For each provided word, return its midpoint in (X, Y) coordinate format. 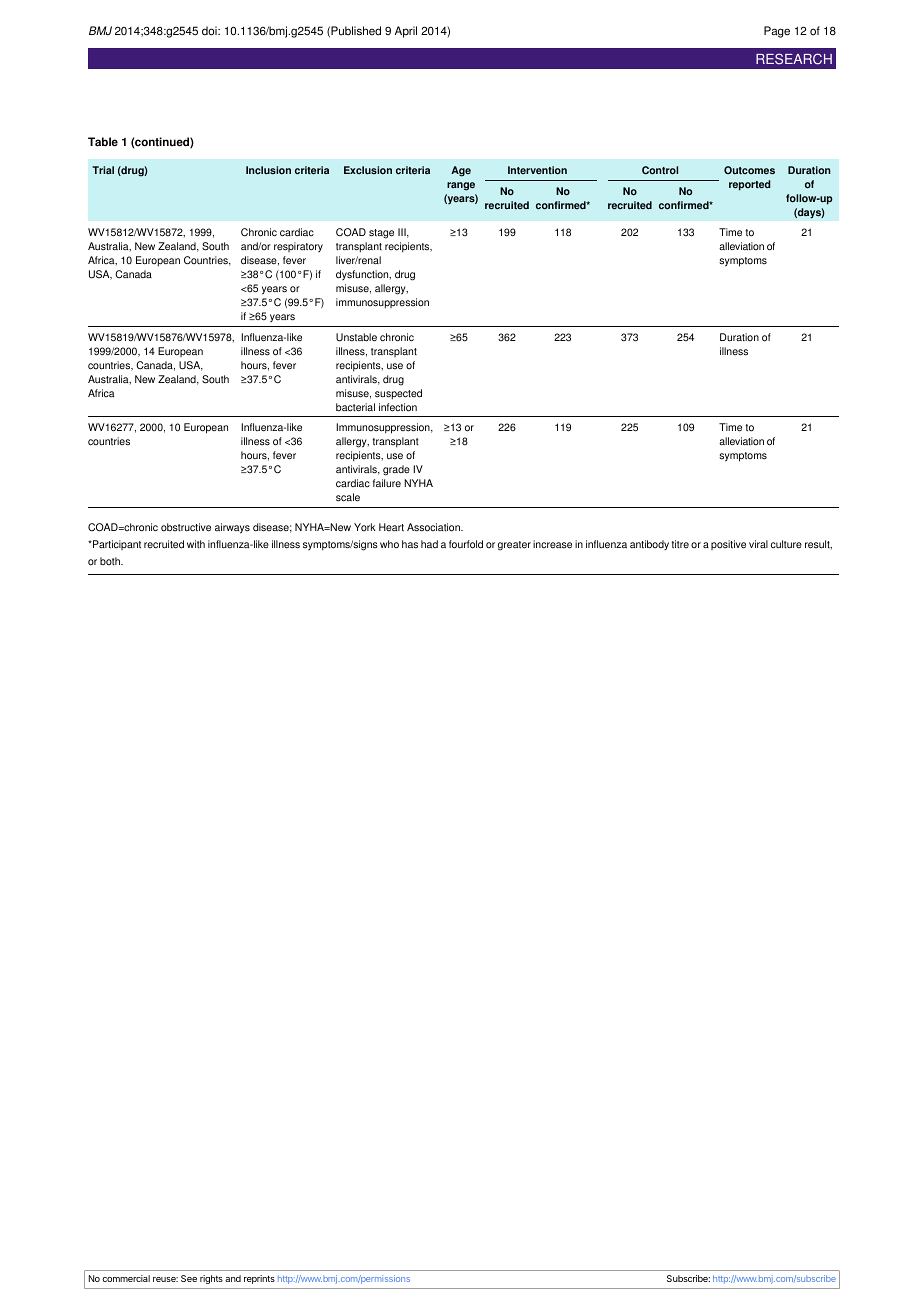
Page (777, 32)
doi (210, 31)
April (406, 32)
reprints (259, 1279)
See (189, 1278)
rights (211, 1279)
